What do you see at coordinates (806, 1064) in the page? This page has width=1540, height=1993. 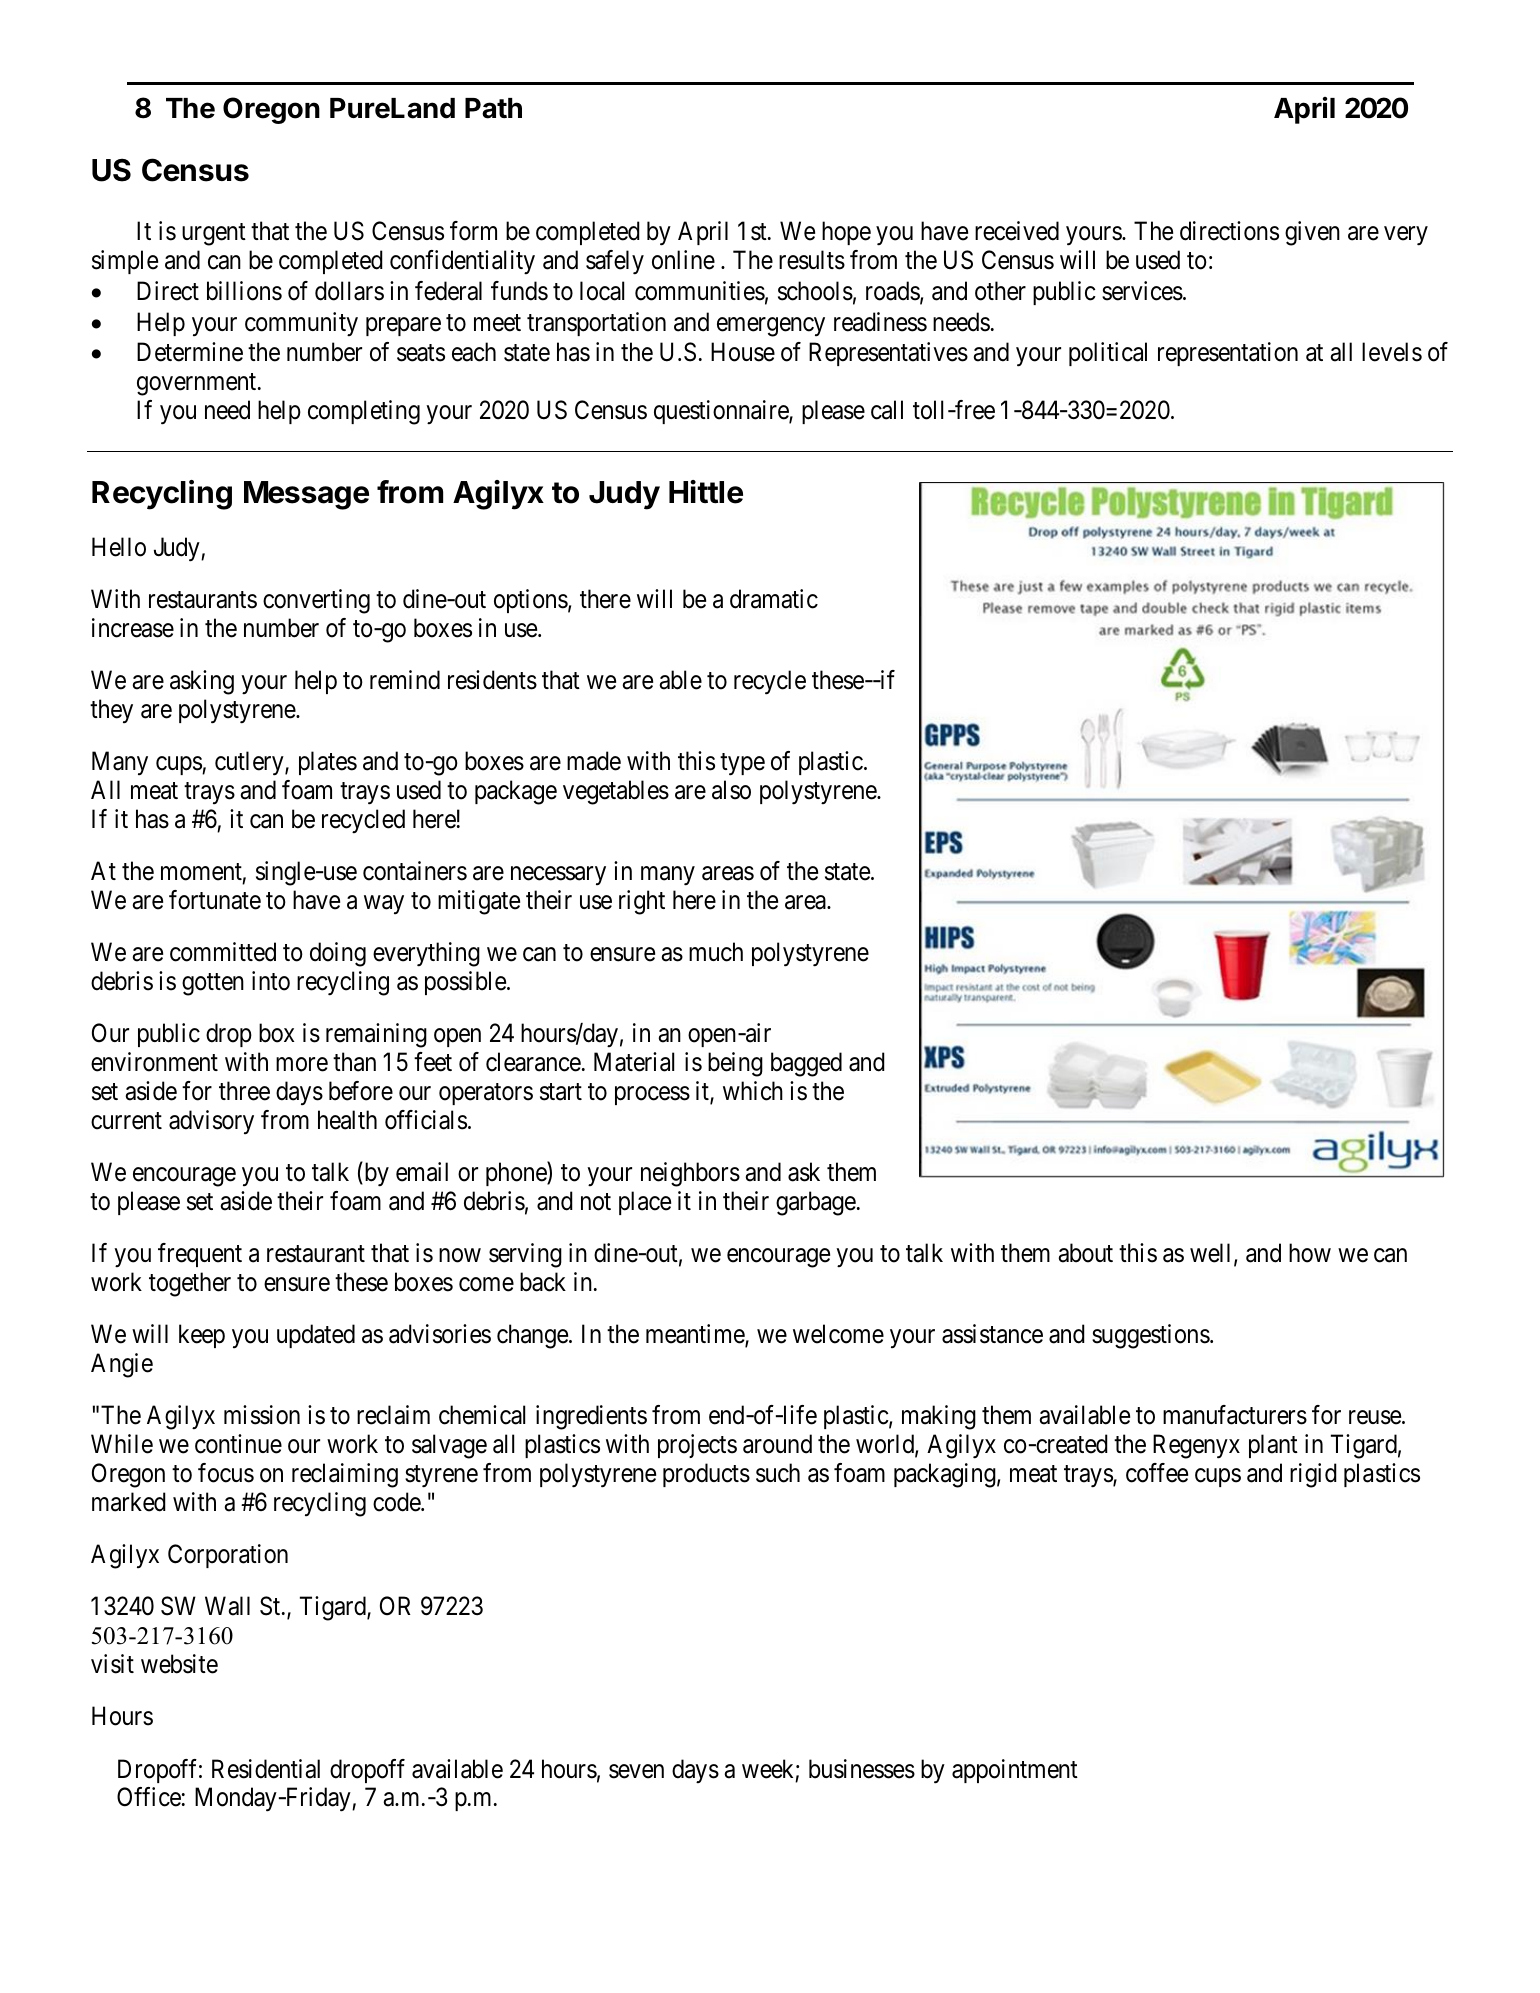 I see `bagged` at bounding box center [806, 1064].
